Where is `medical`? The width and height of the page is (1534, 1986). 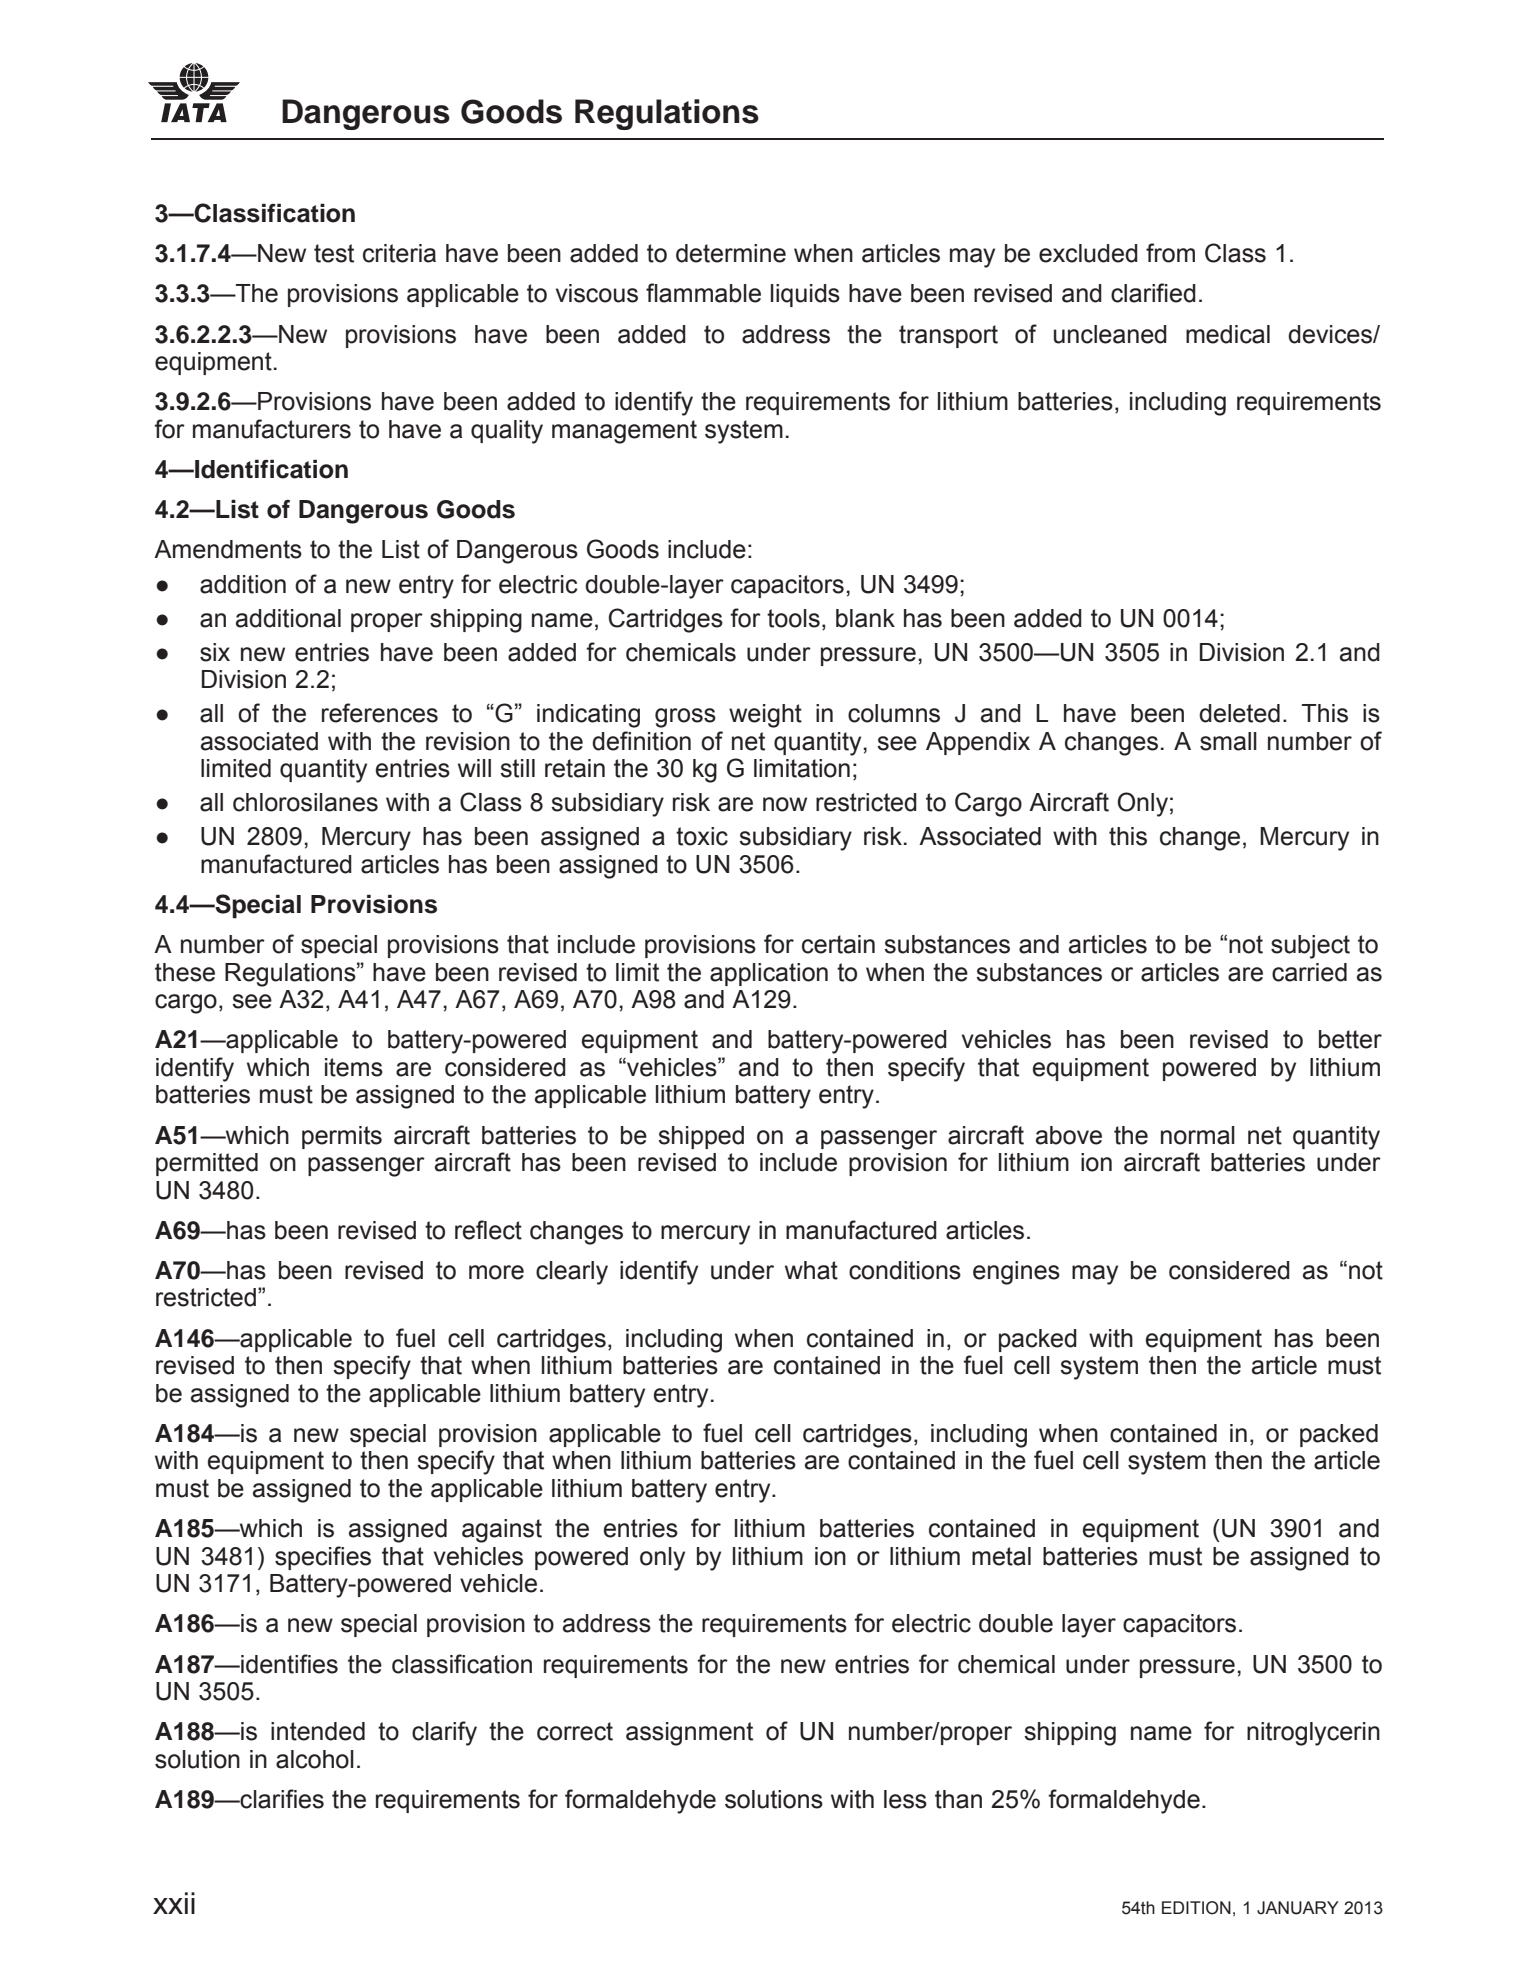 medical is located at coordinates (1228, 334).
